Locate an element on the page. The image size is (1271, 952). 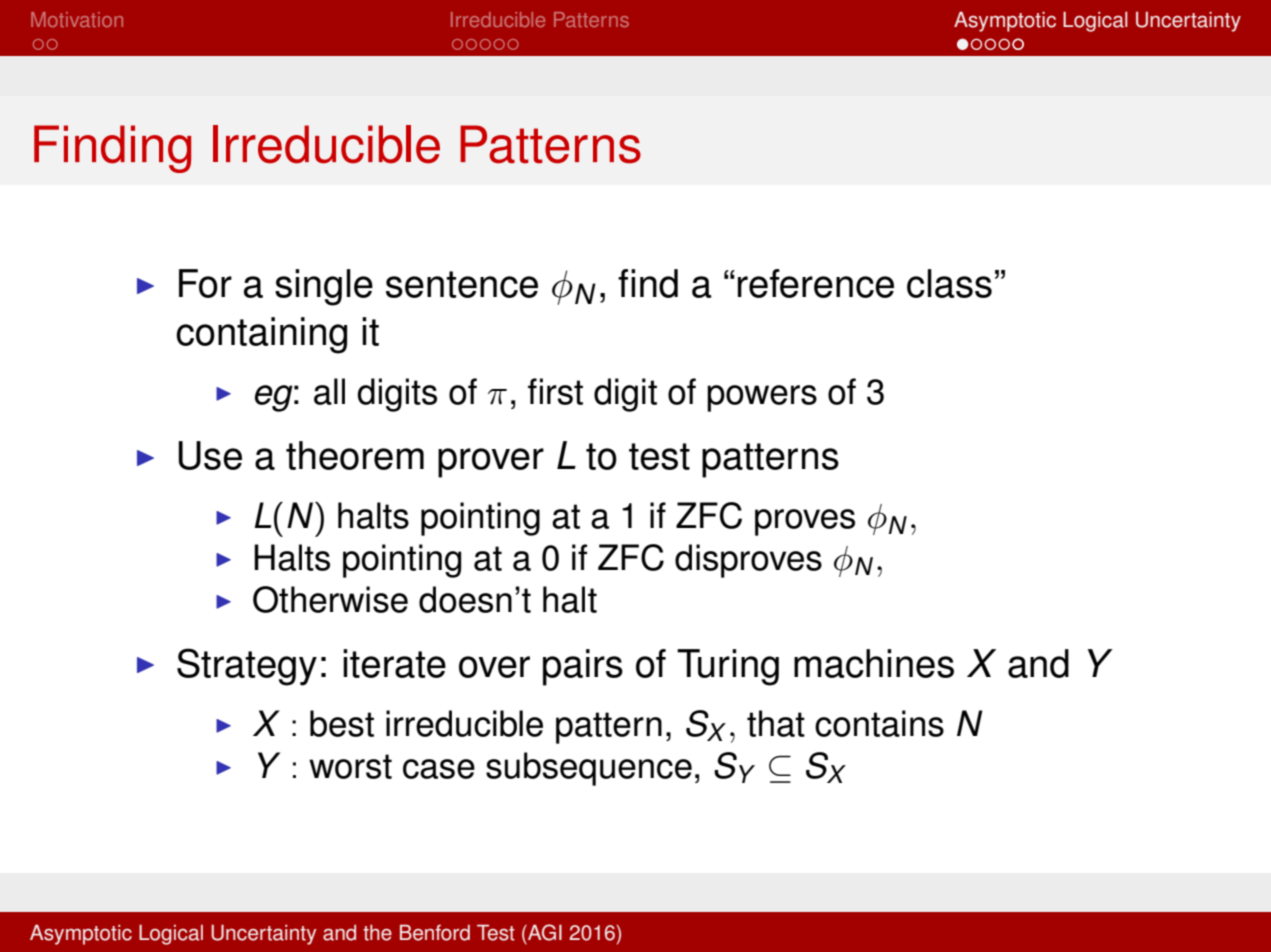
Motivation is located at coordinates (77, 19).
